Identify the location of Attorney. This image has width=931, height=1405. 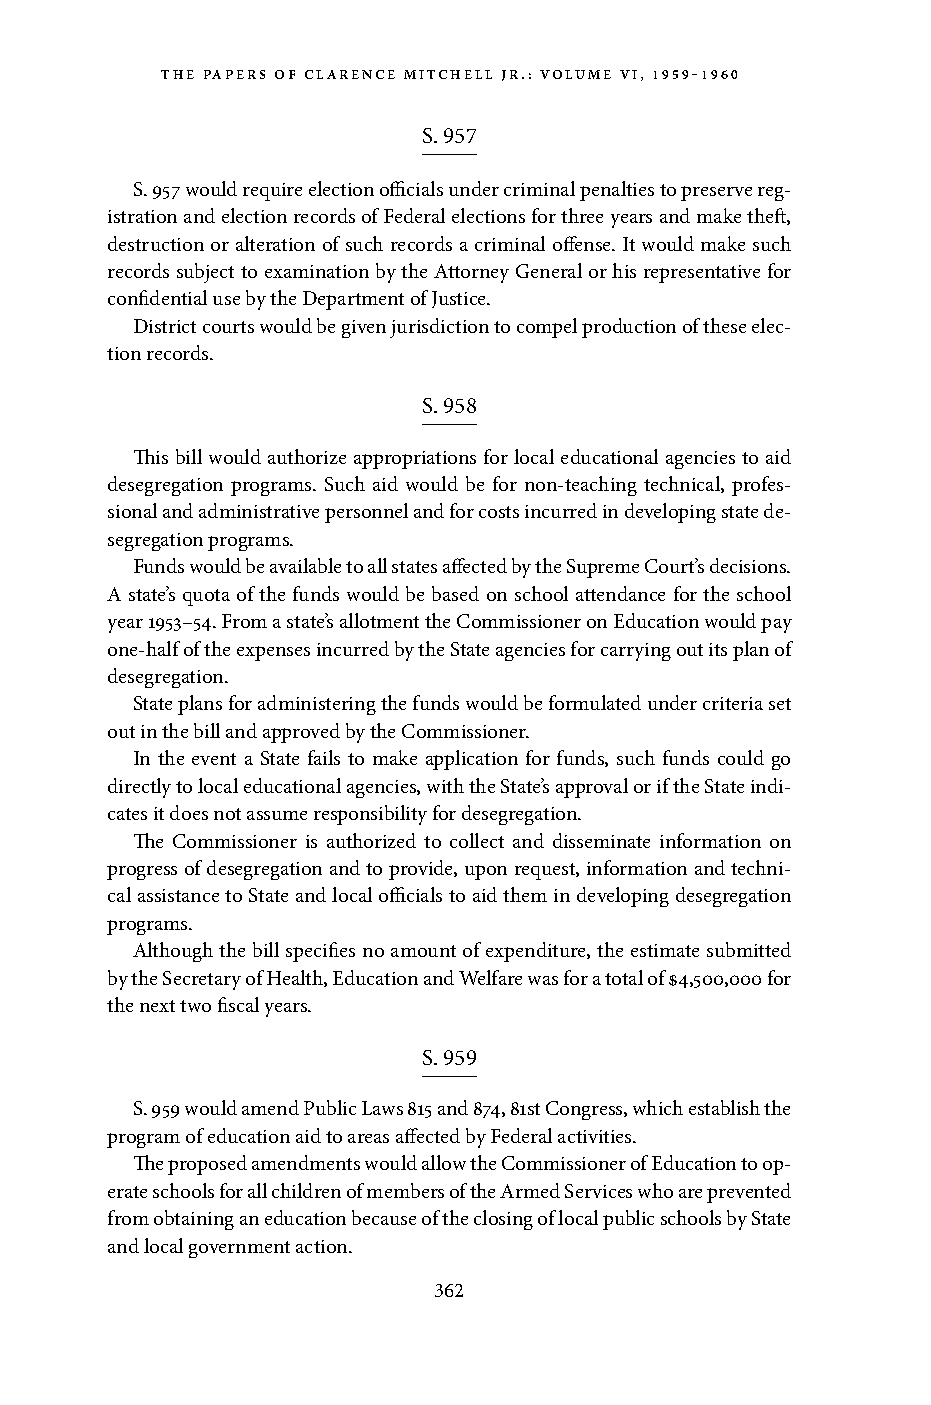
(471, 273).
